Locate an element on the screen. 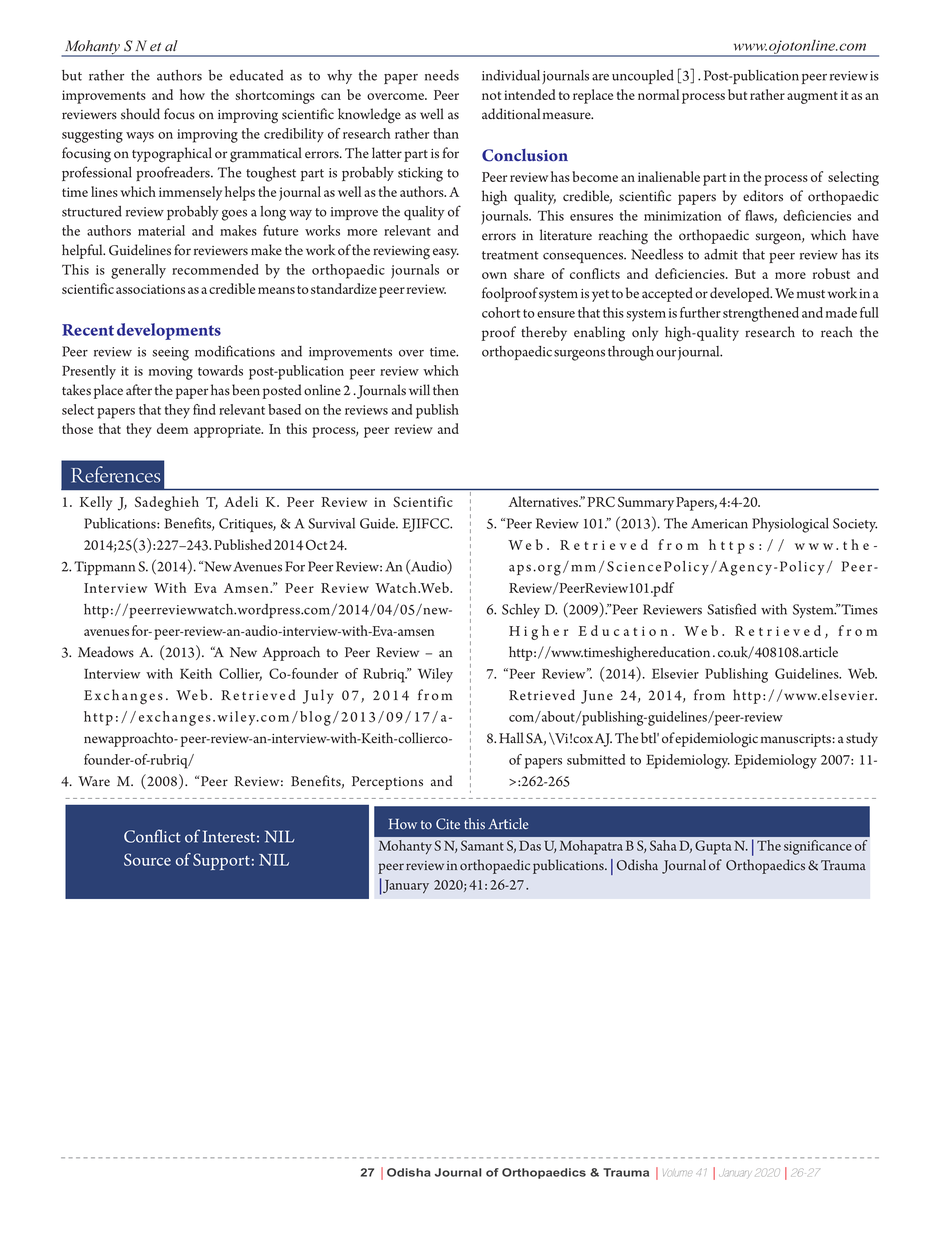 This screenshot has height=1233, width=952. Oct is located at coordinates (316, 545).
